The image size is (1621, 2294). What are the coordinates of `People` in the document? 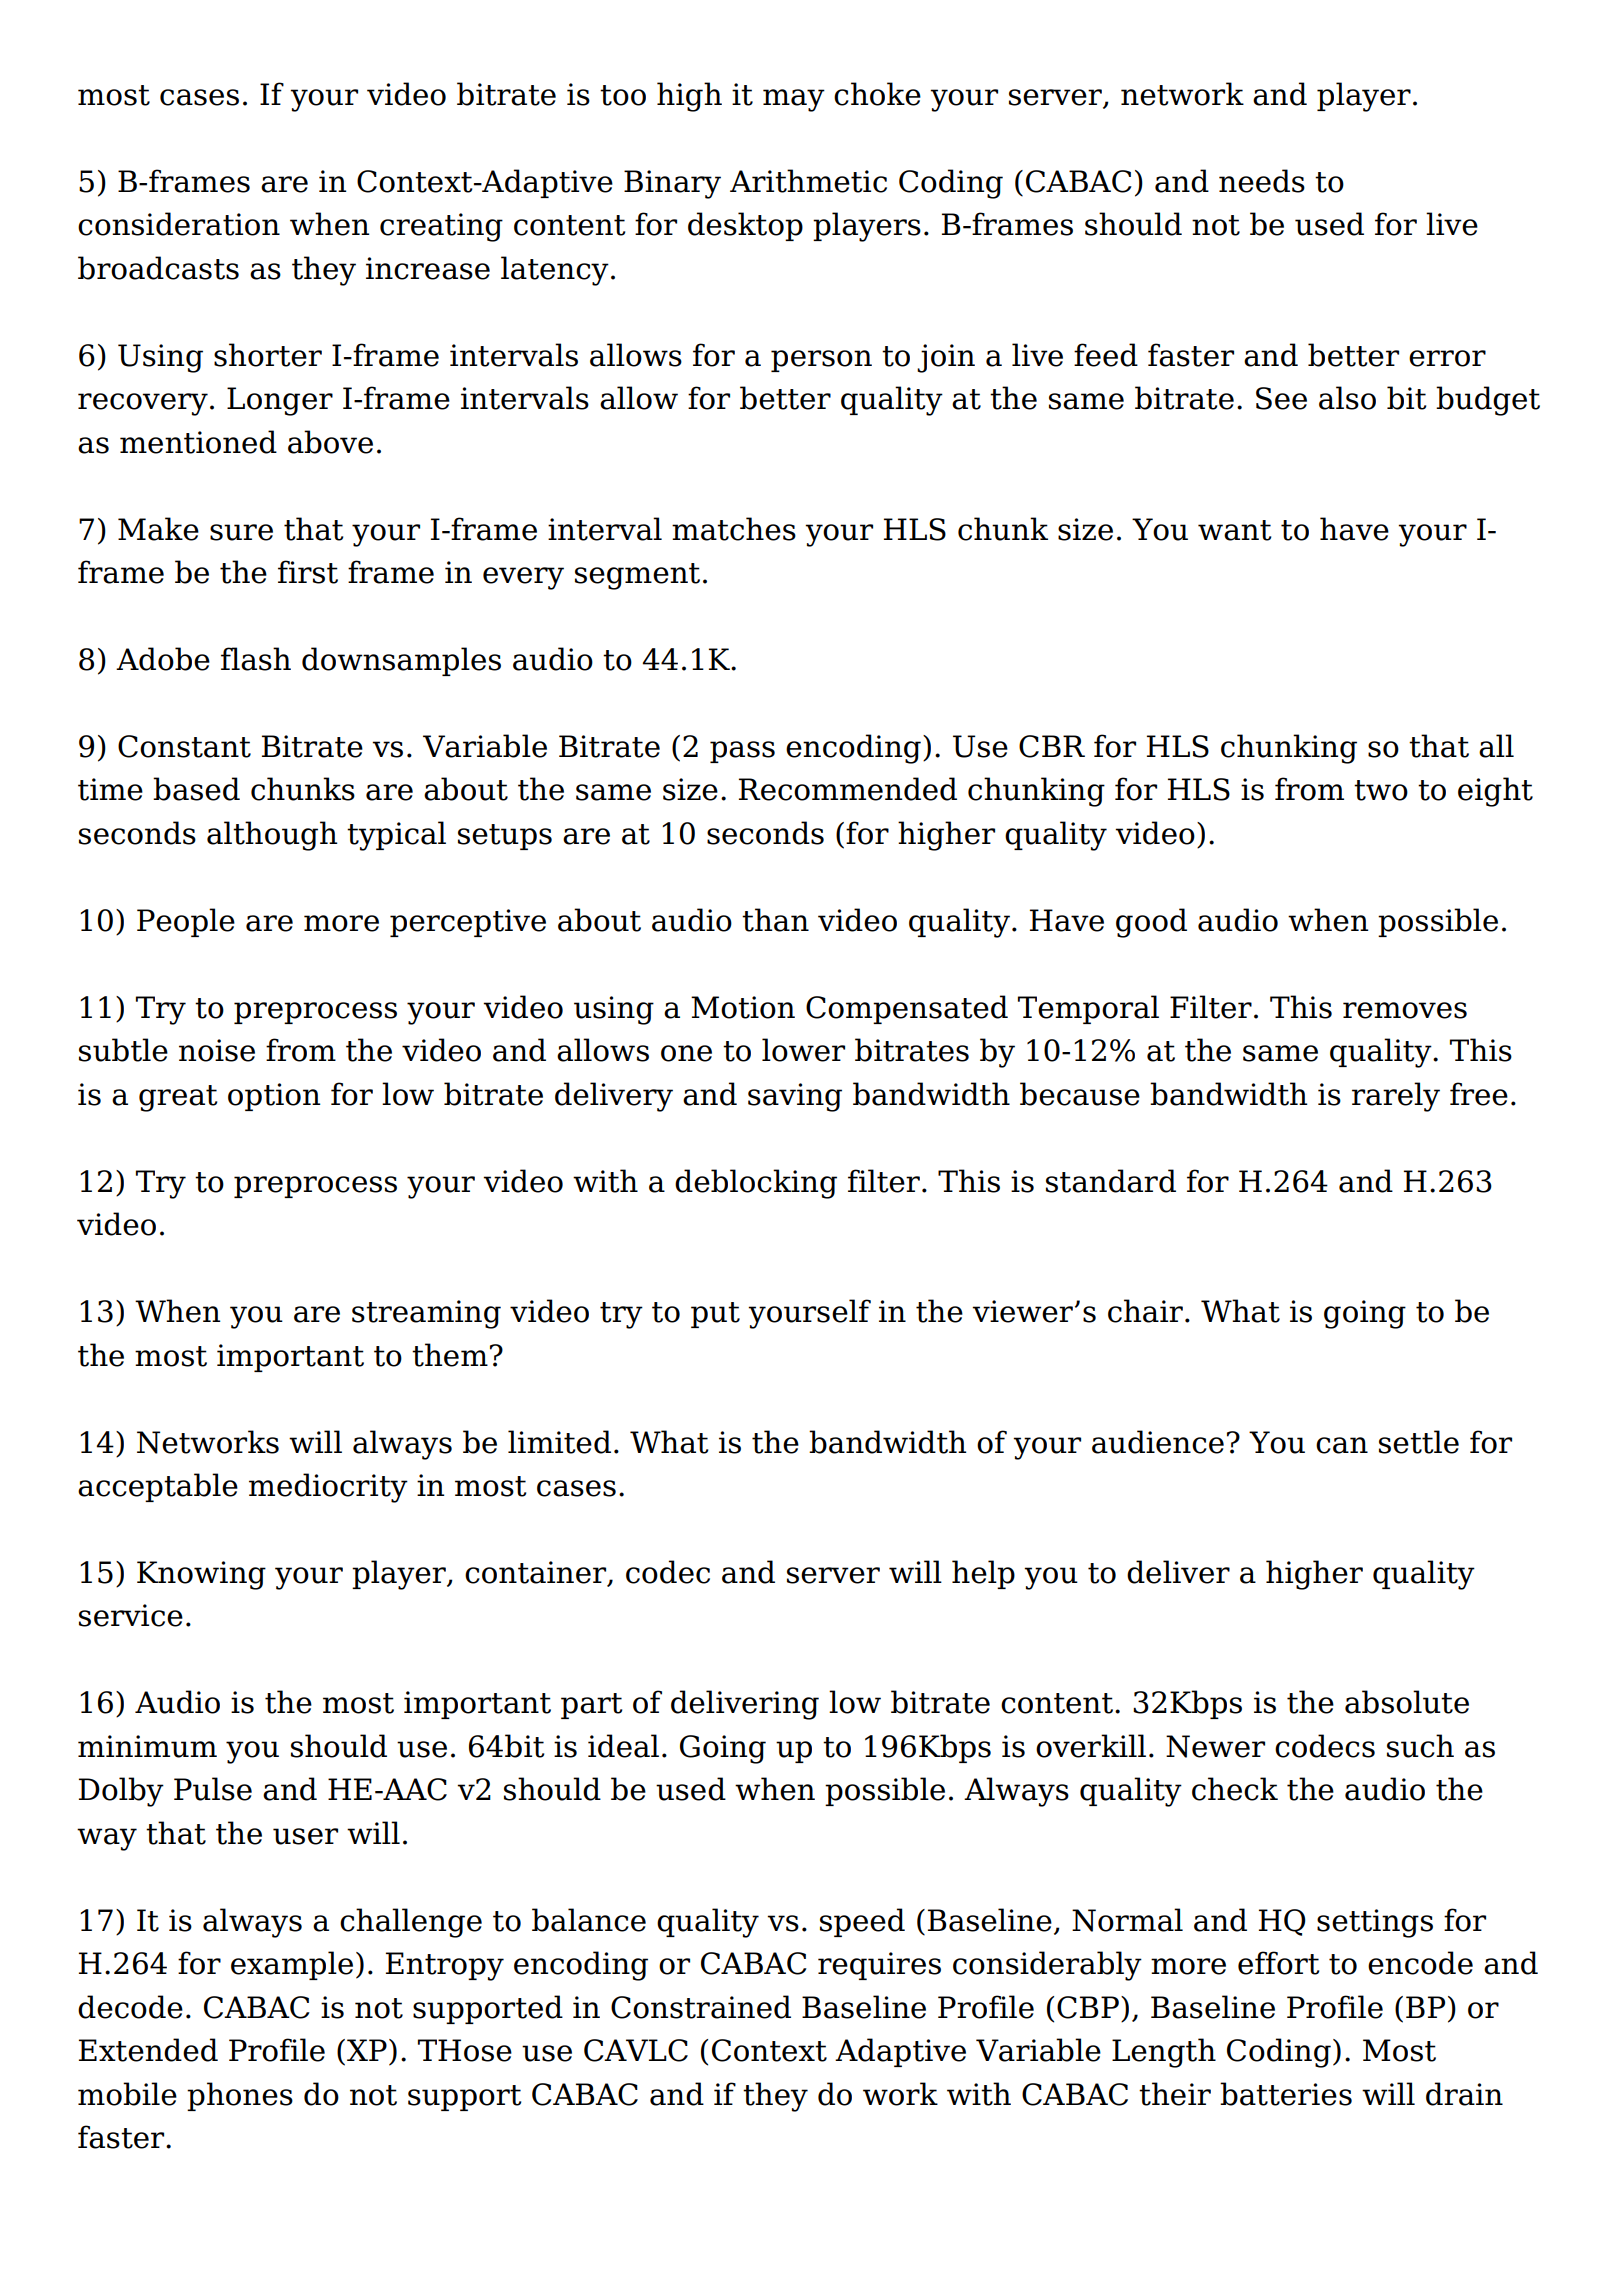 It's located at (186, 922).
